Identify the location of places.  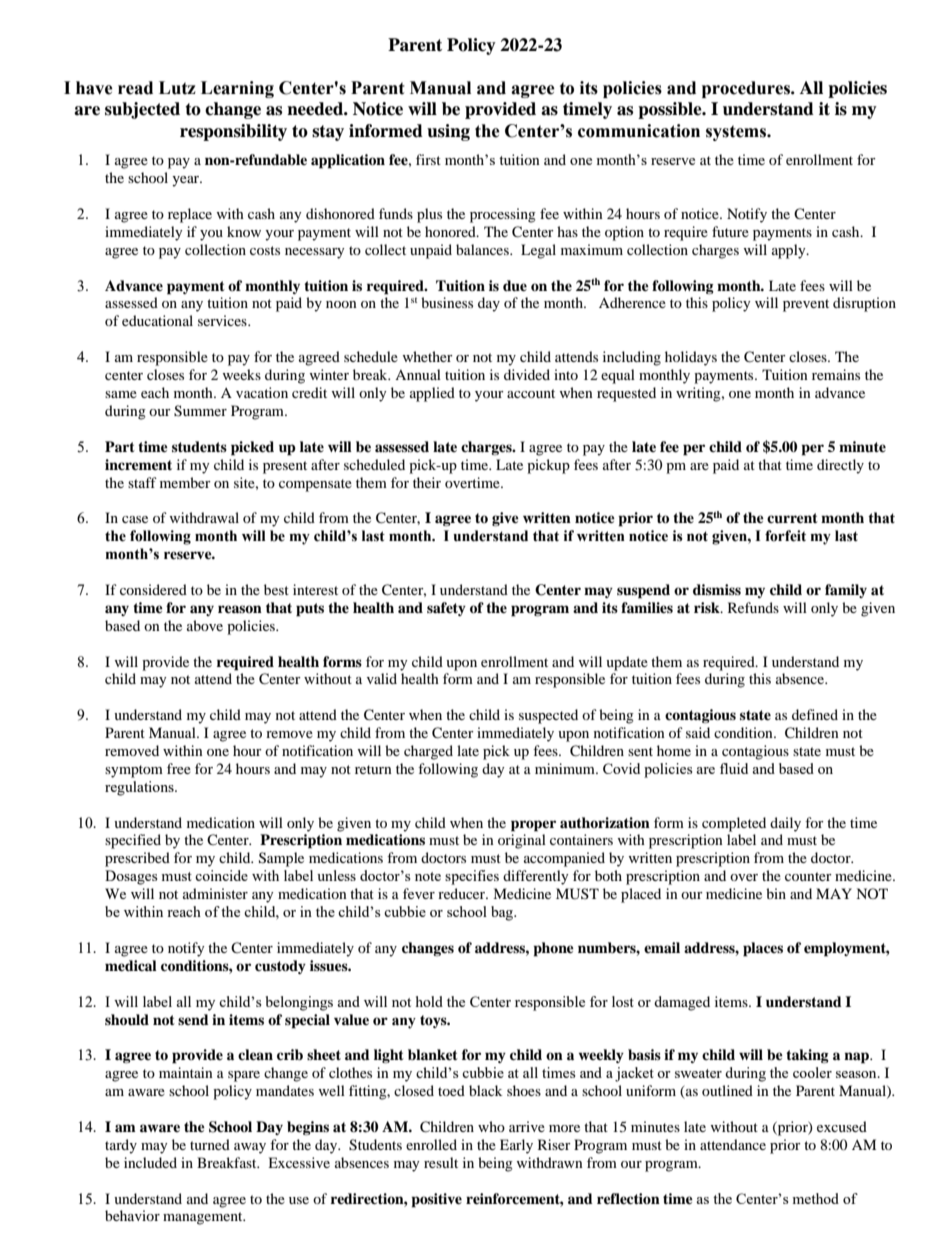
(763, 949).
